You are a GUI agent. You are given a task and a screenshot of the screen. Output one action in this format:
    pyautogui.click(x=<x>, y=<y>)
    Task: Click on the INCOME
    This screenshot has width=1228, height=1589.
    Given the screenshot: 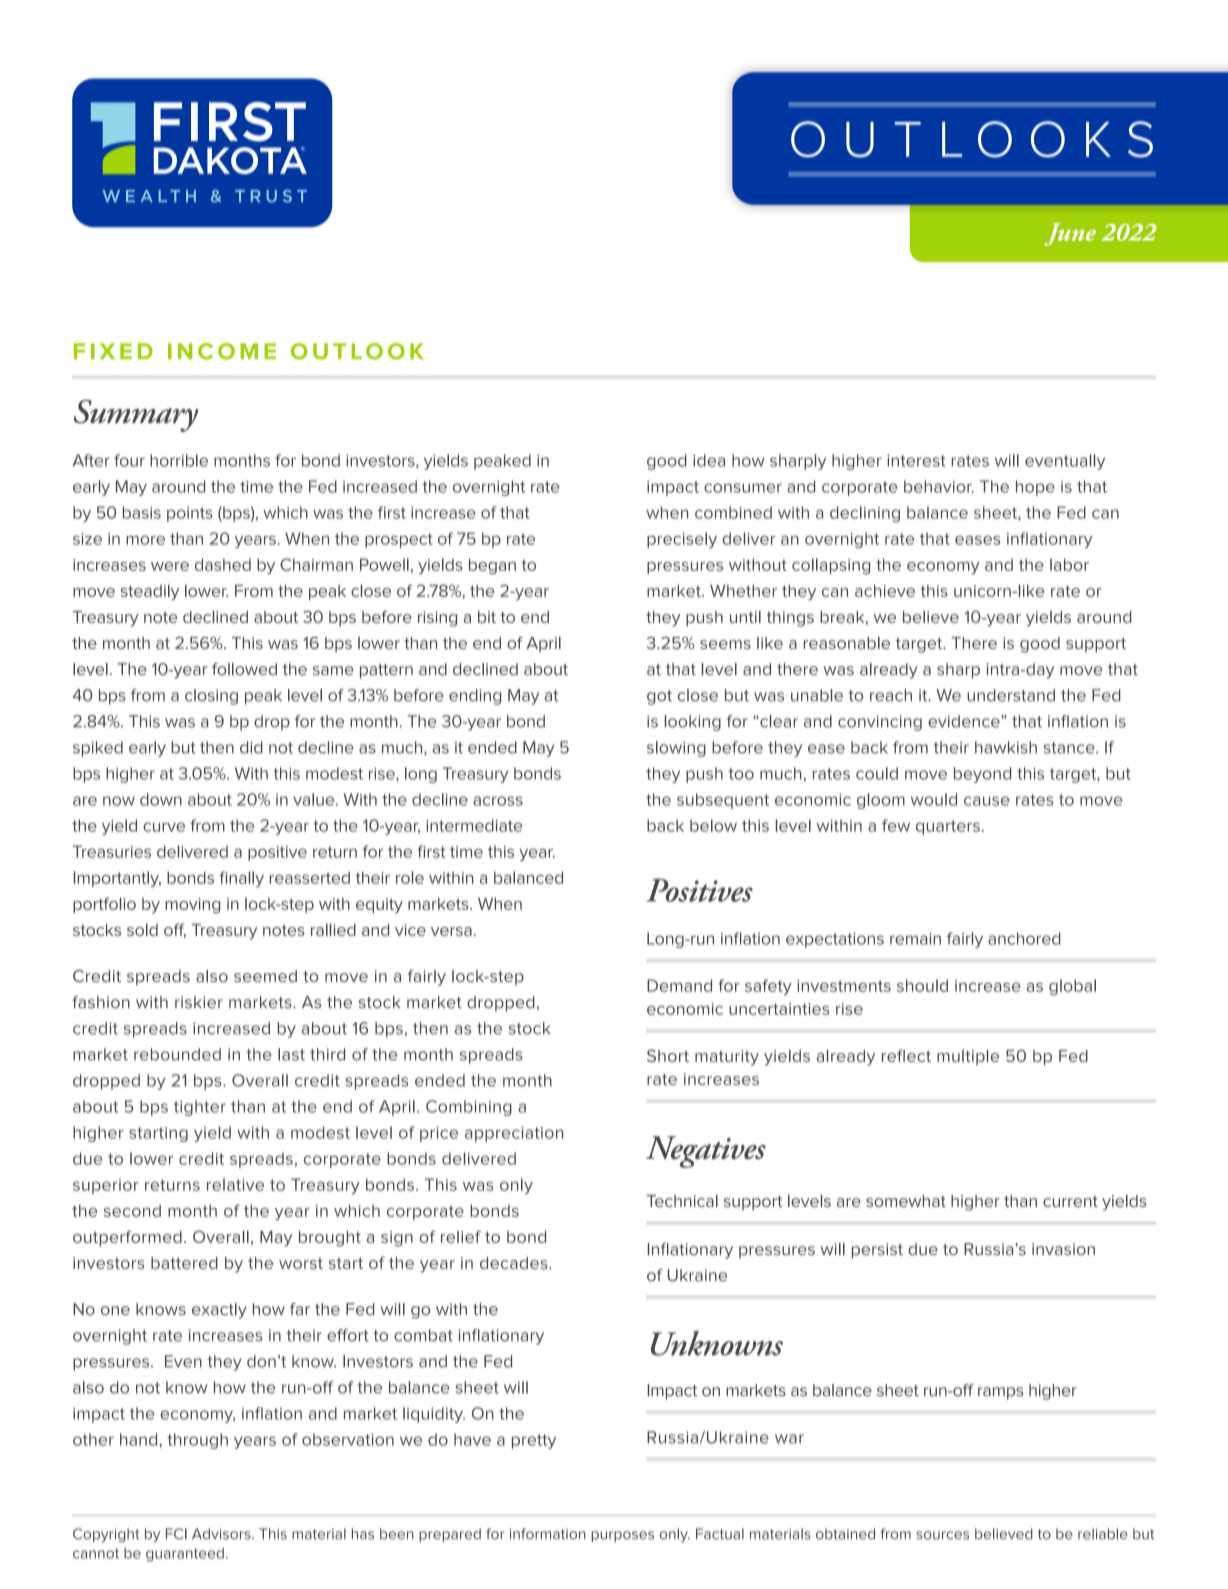 What is the action you would take?
    pyautogui.click(x=222, y=351)
